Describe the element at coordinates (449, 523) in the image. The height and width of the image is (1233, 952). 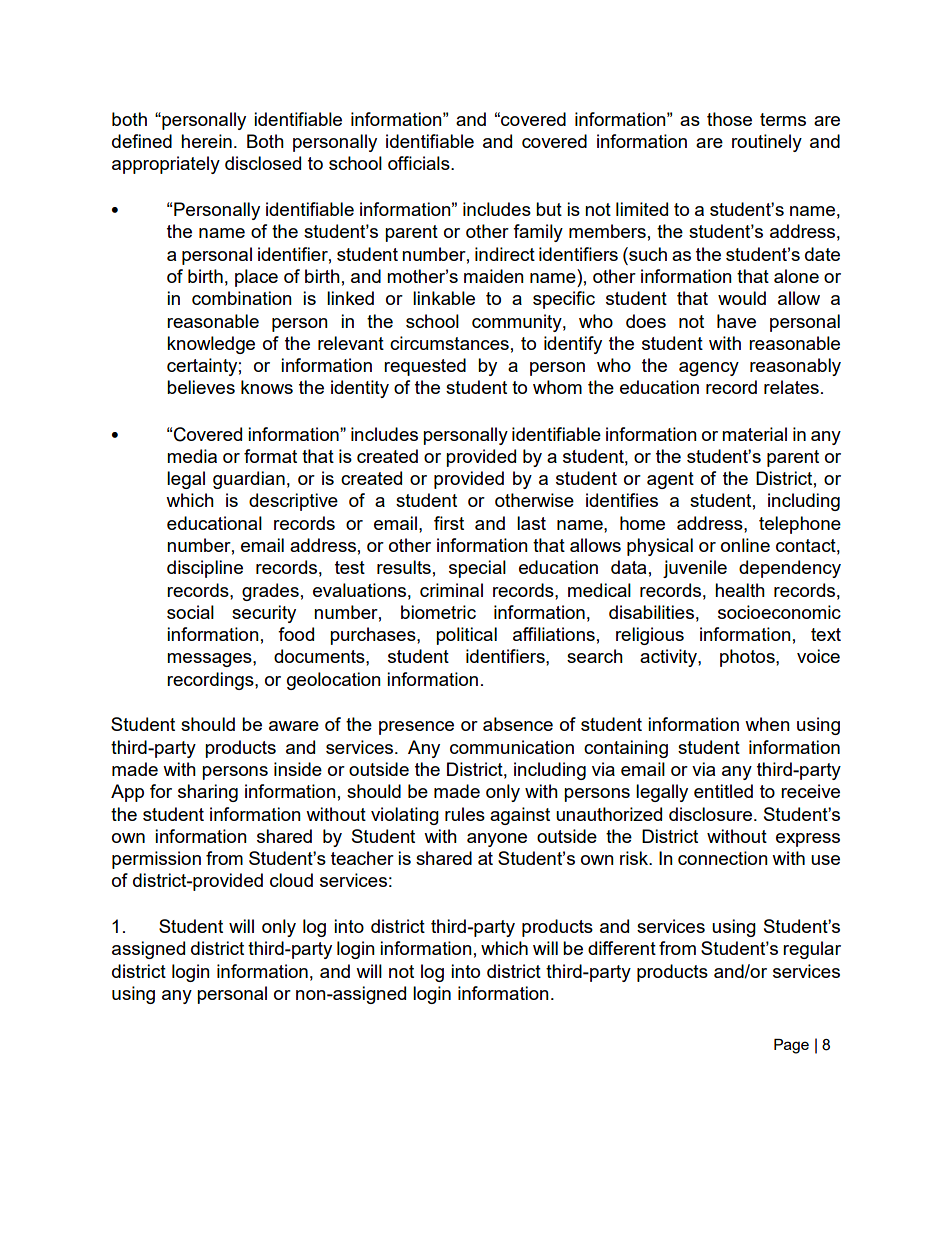
I see `first` at that location.
